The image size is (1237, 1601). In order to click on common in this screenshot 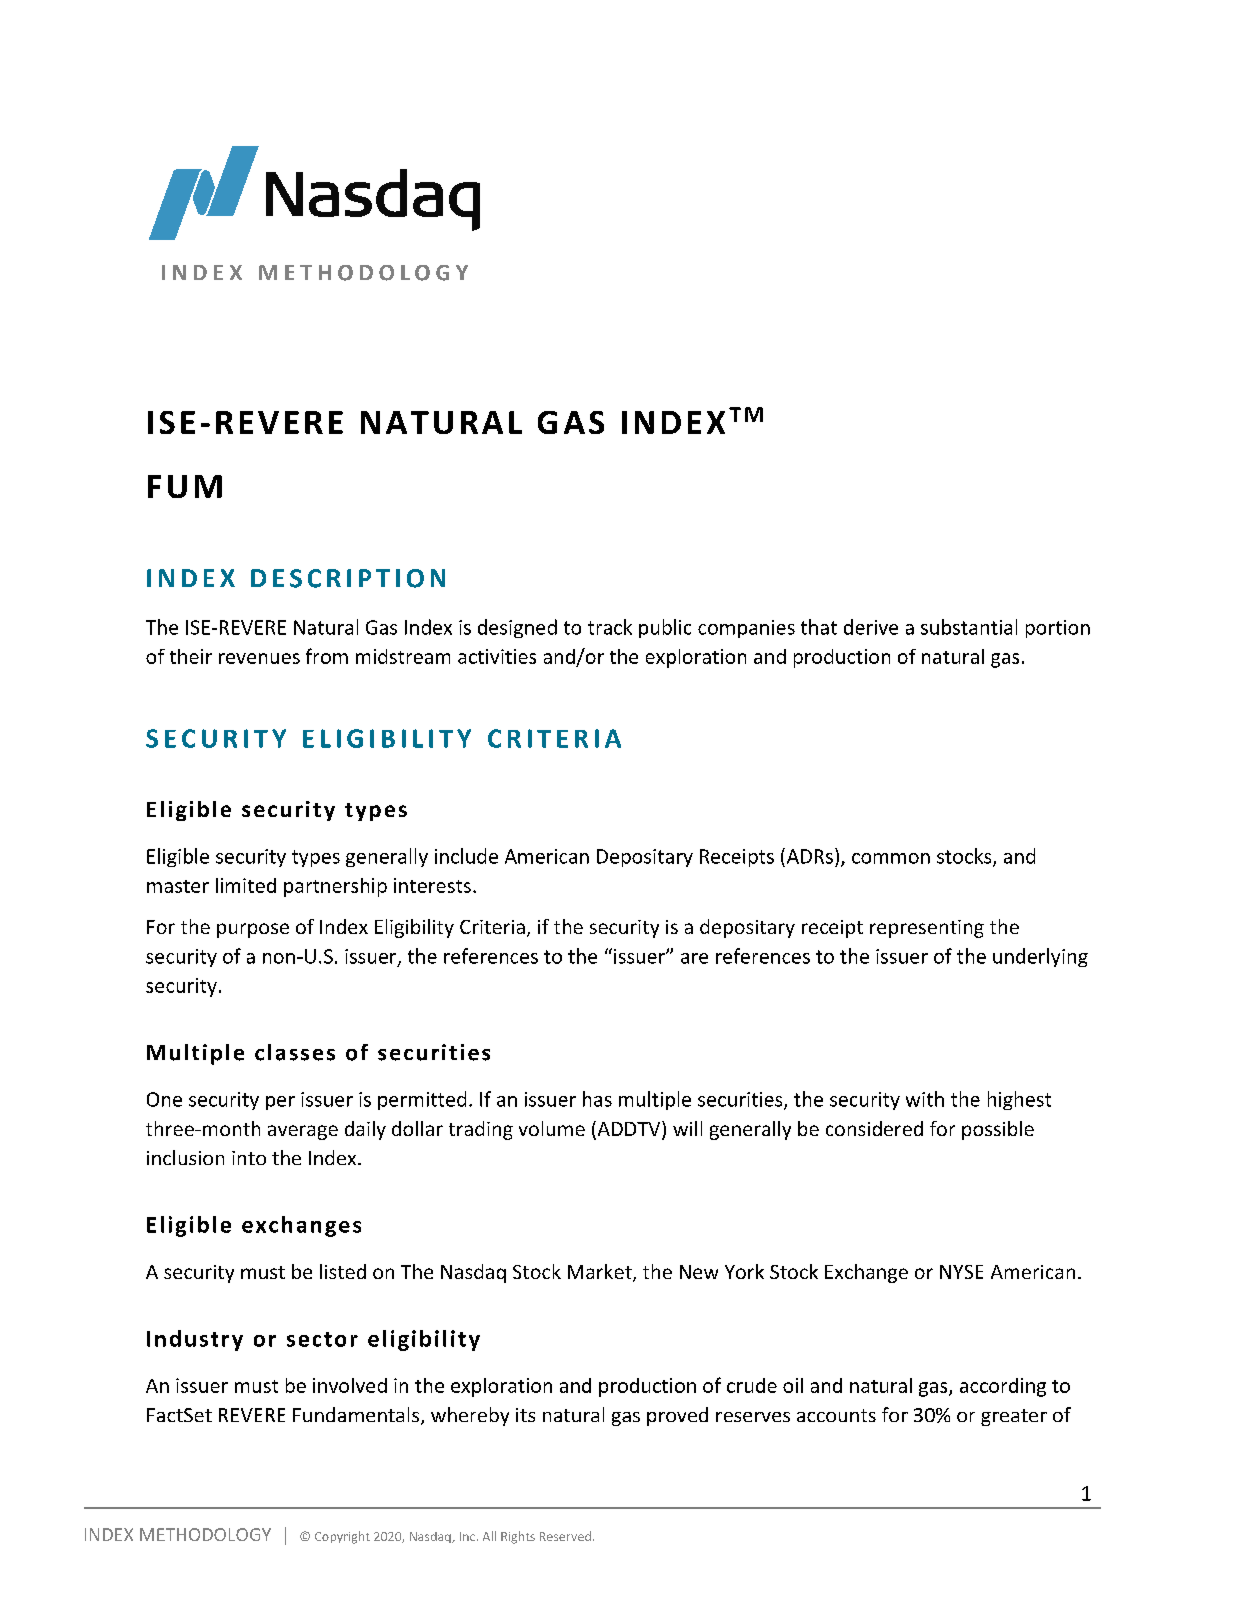, I will do `click(891, 858)`.
